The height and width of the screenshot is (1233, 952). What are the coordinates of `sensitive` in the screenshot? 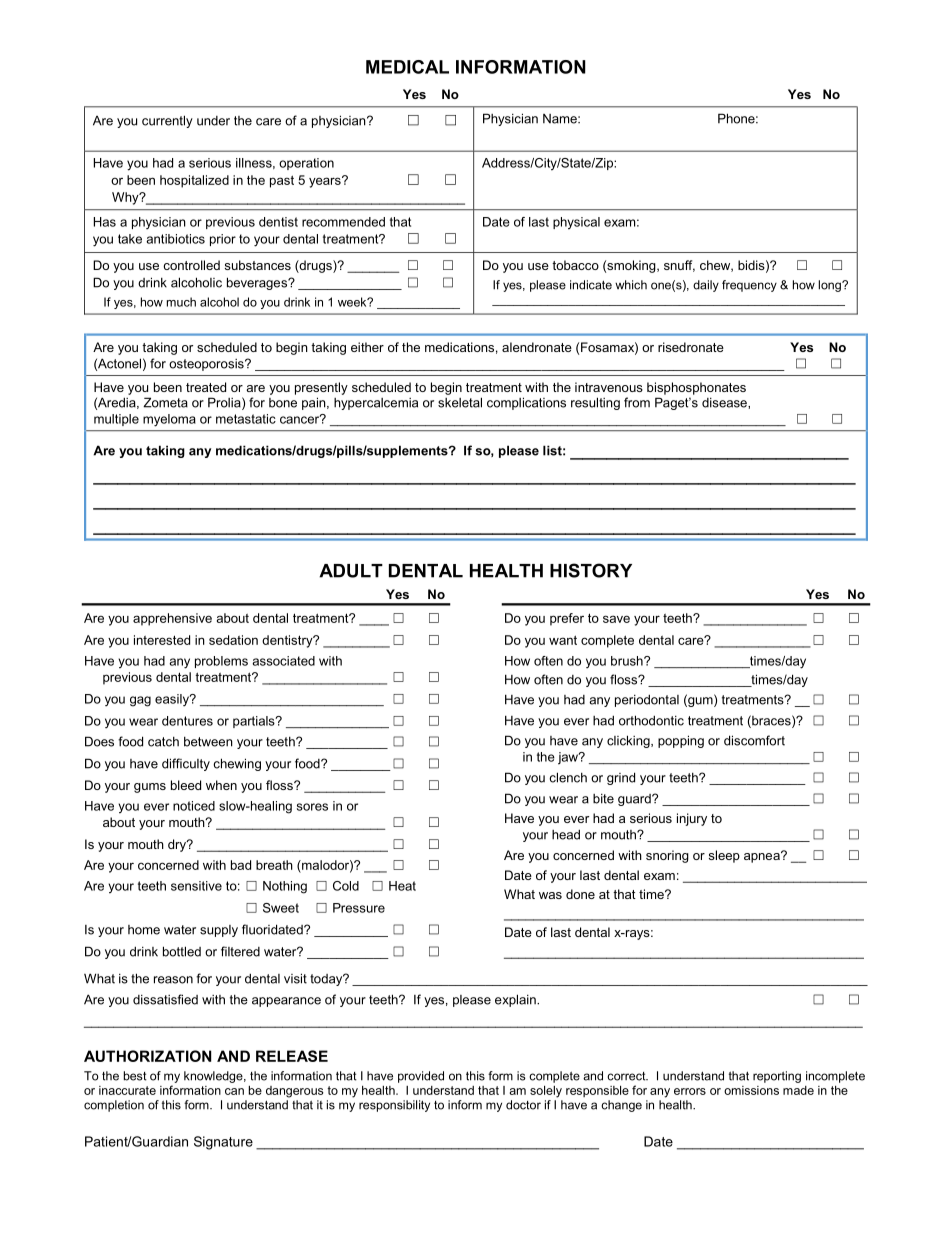 It's located at (196, 886).
